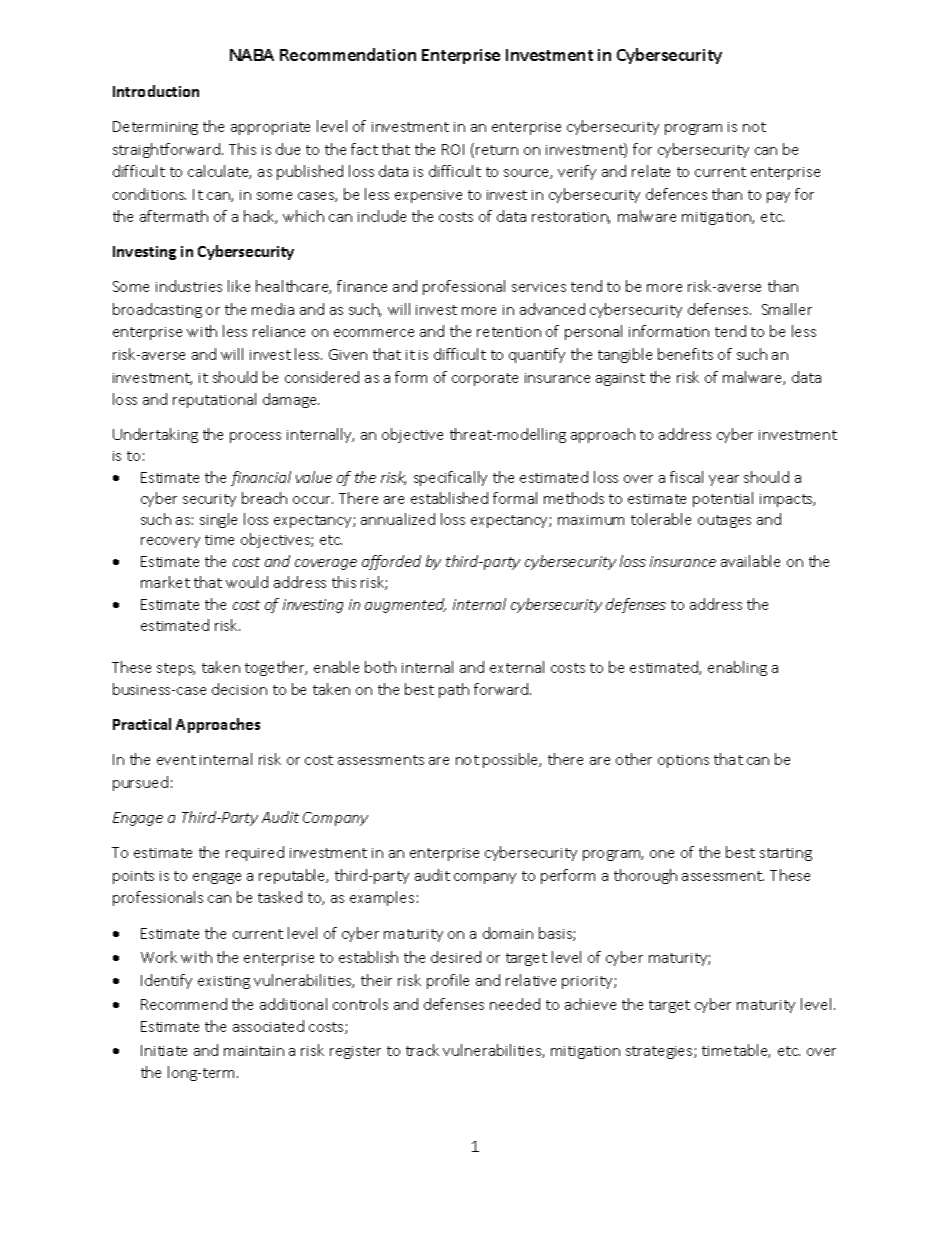  Describe the element at coordinates (189, 286) in the screenshot. I see `industries` at that location.
